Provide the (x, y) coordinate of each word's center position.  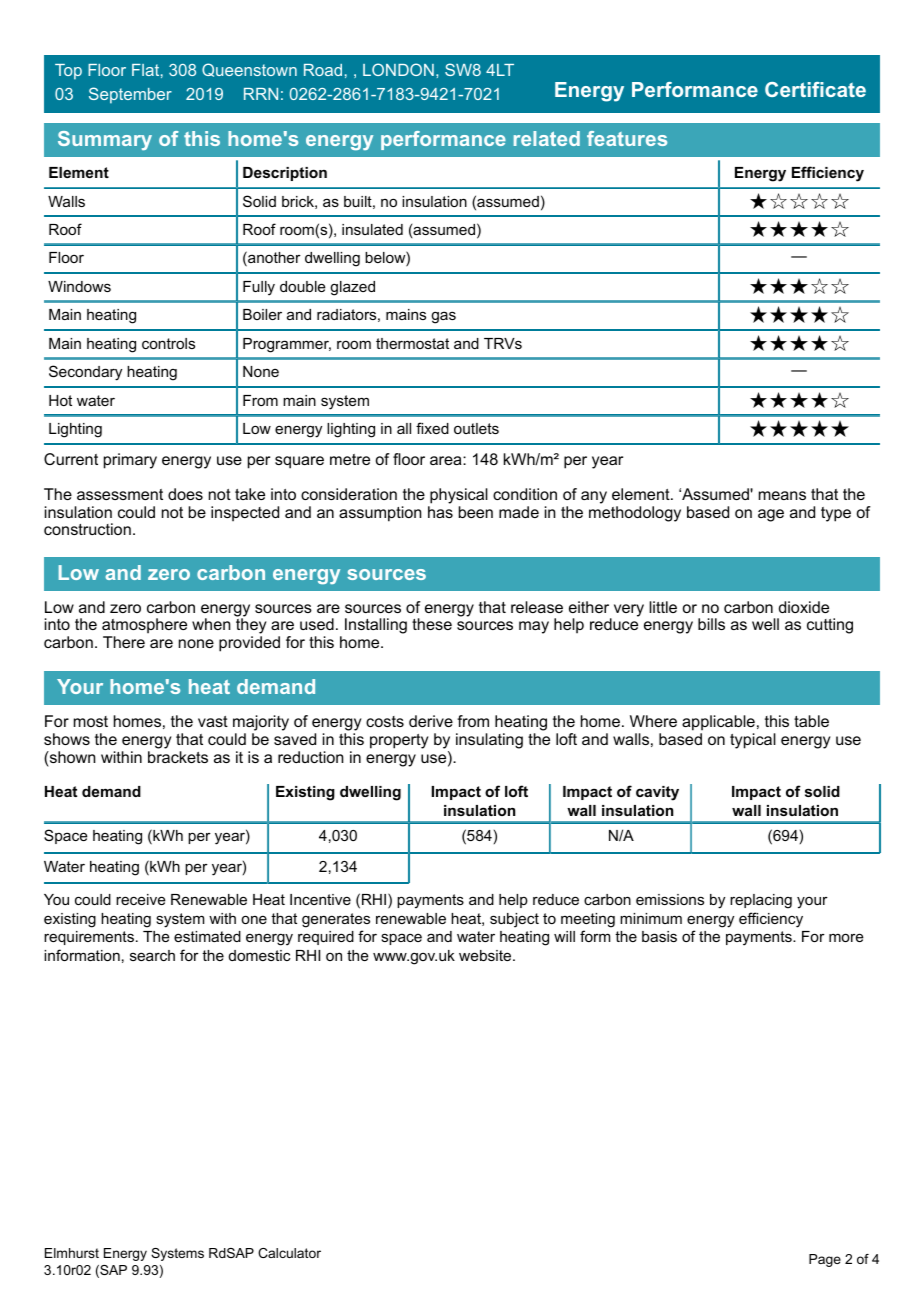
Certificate (815, 89)
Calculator (289, 1253)
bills (711, 624)
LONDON (398, 69)
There (124, 642)
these (432, 624)
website (486, 955)
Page (825, 1260)
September (130, 95)
